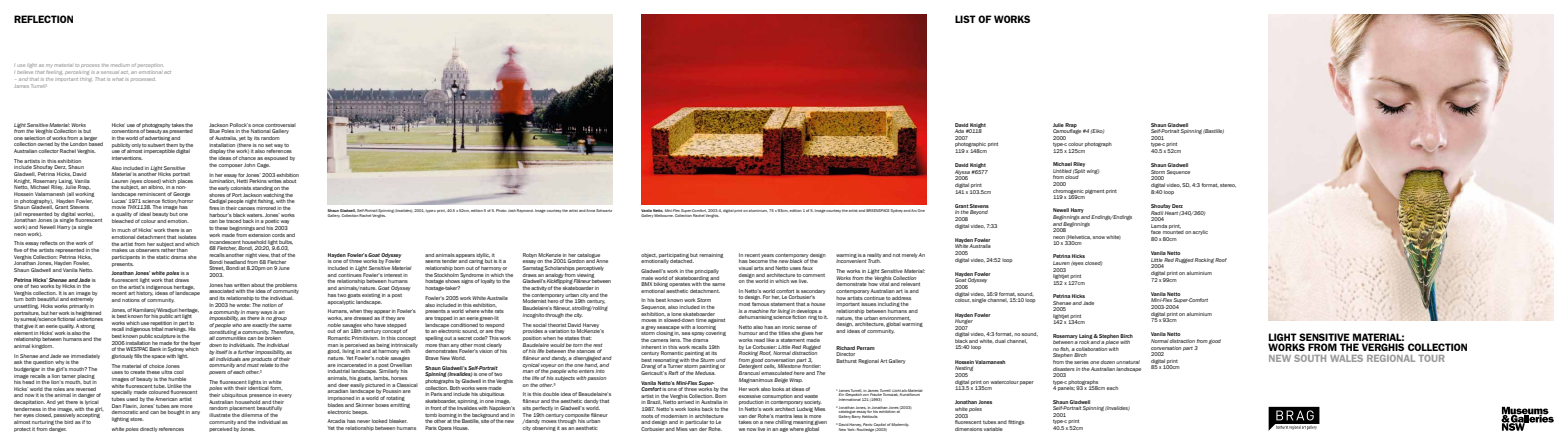 This screenshot has height=445, width=1568. What do you see at coordinates (1200, 232) in the screenshot?
I see `acrylic` at bounding box center [1200, 232].
